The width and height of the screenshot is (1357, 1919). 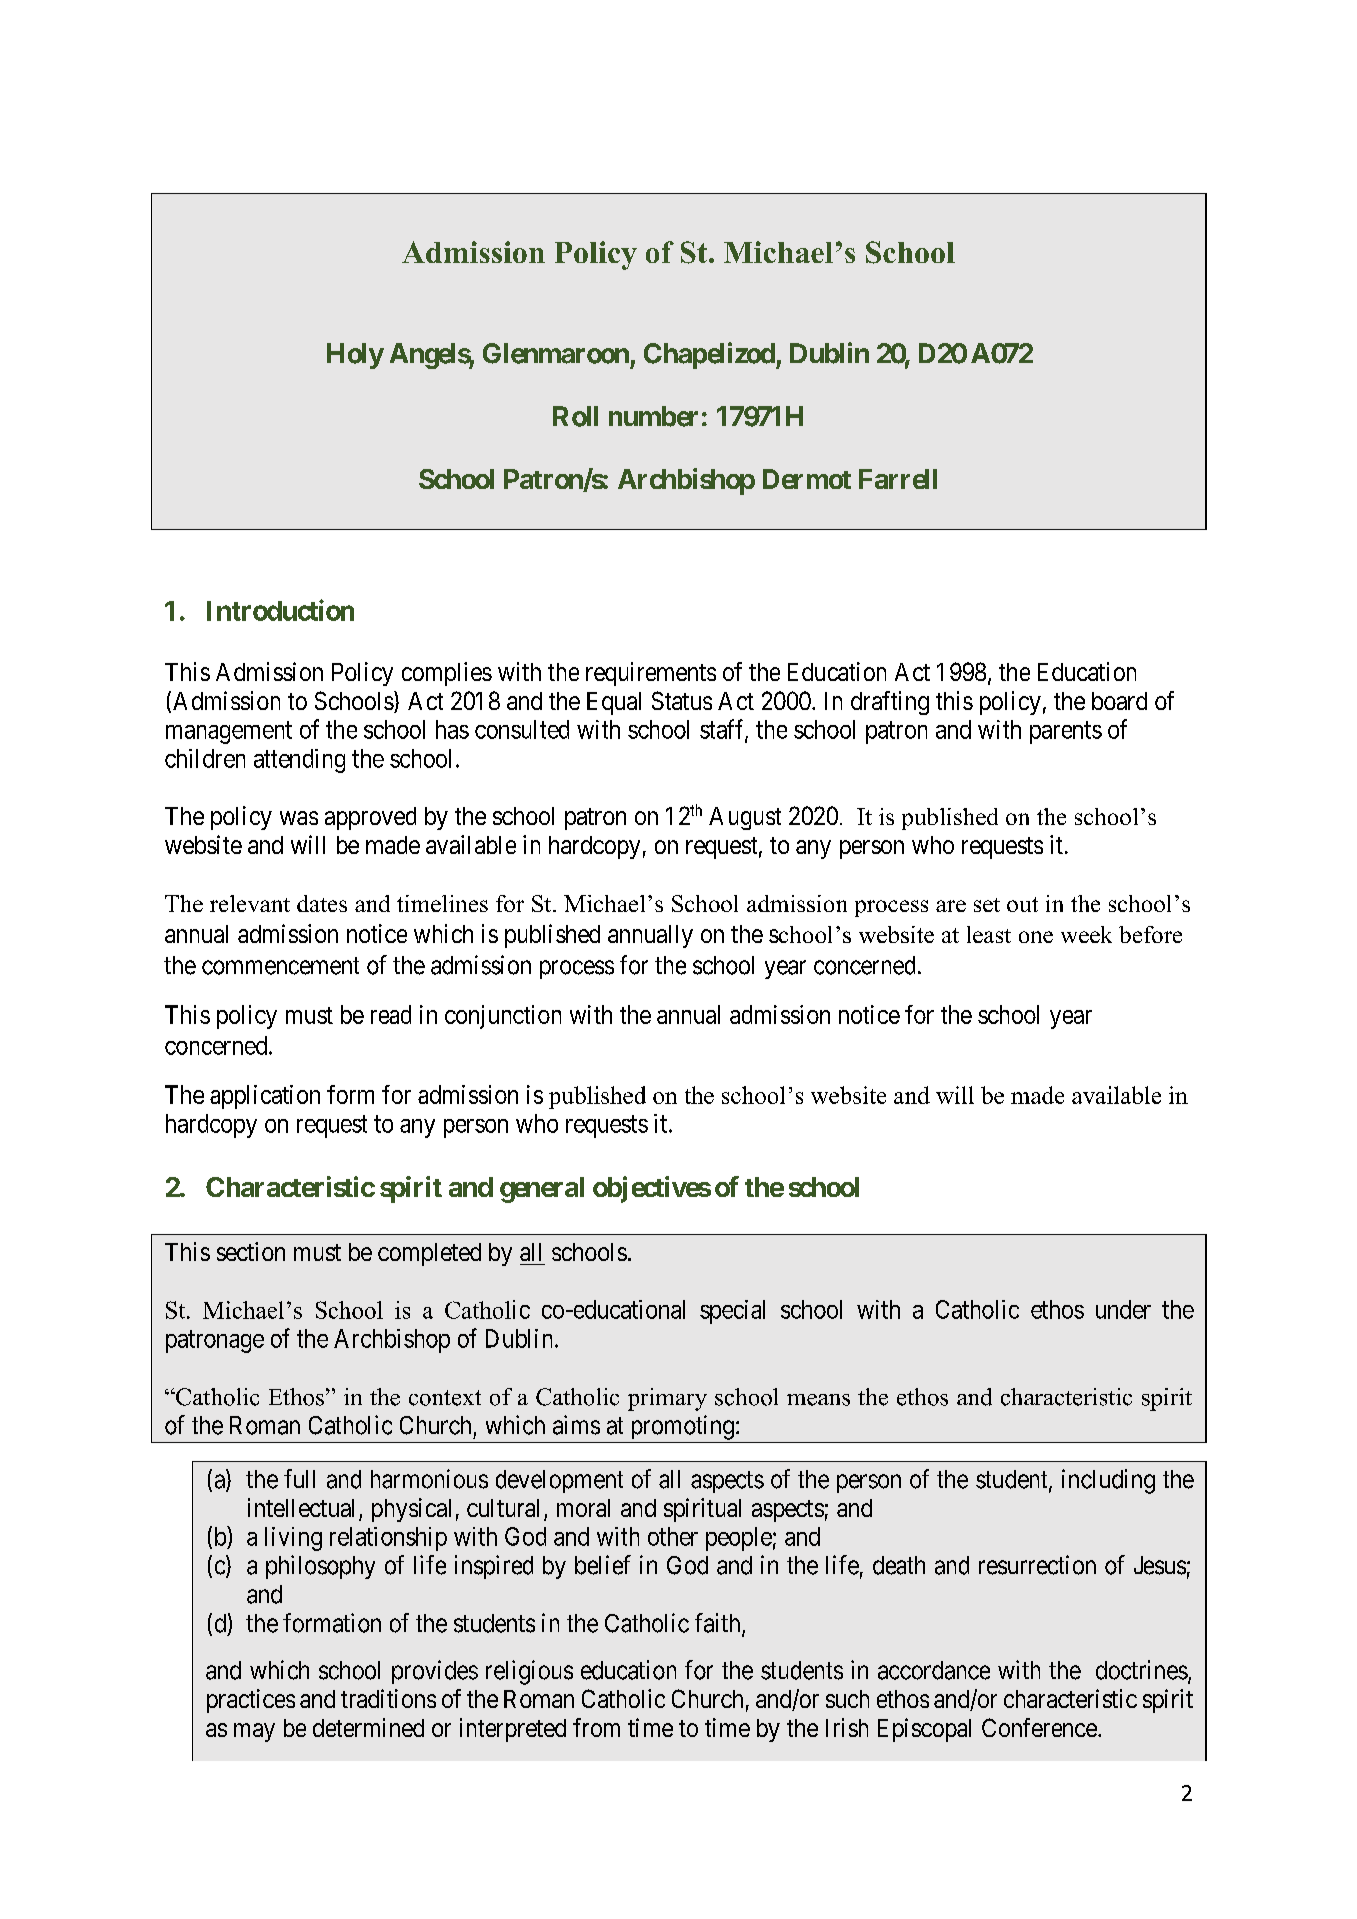 I want to click on traditions, so click(x=388, y=1698).
